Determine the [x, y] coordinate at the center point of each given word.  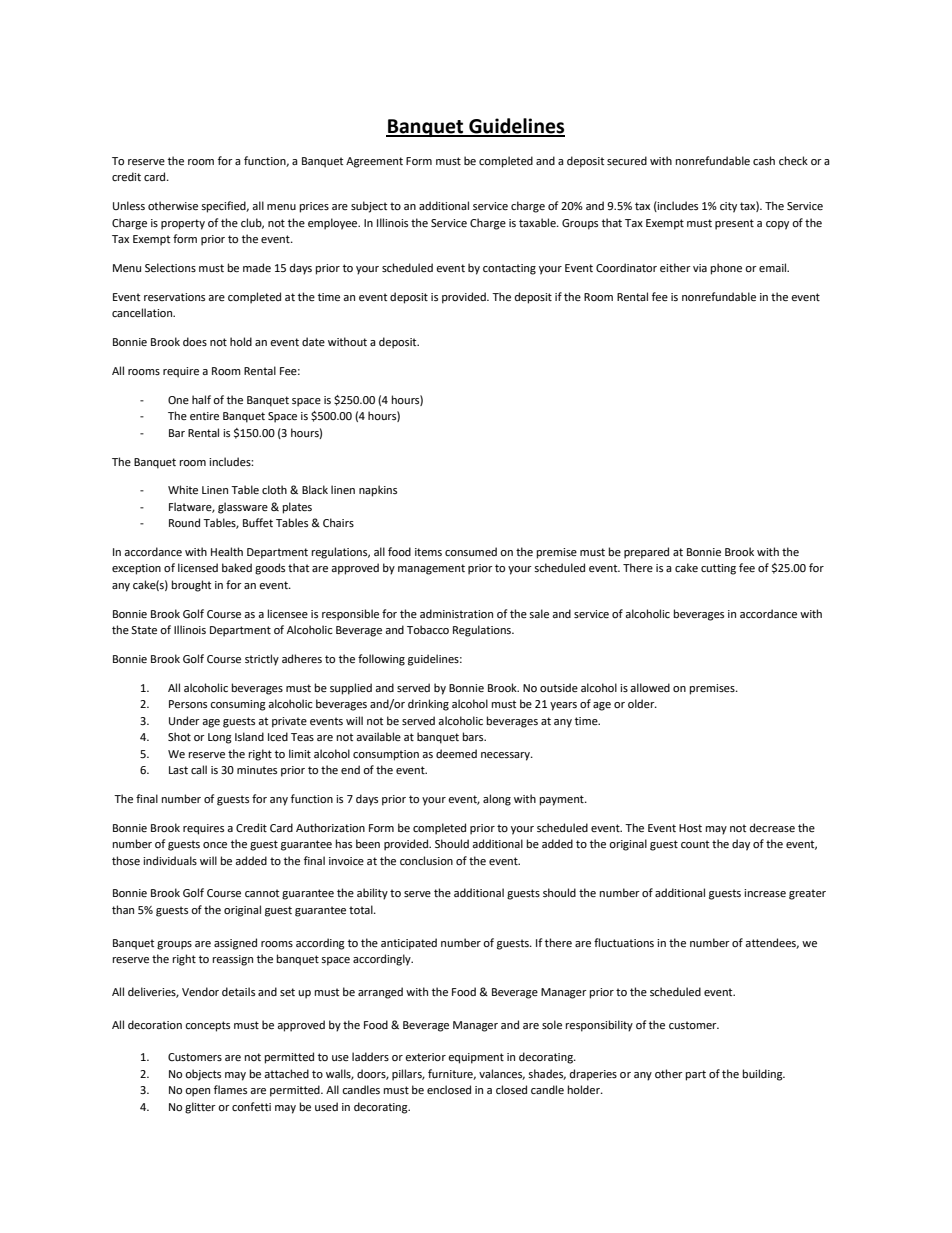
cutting [718, 569]
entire [204, 416]
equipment [476, 1058]
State [144, 630]
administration [456, 613]
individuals [170, 860]
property [183, 224]
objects [203, 1075]
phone [726, 269]
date [313, 341]
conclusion [426, 861]
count [695, 844]
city [728, 207]
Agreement [374, 162]
